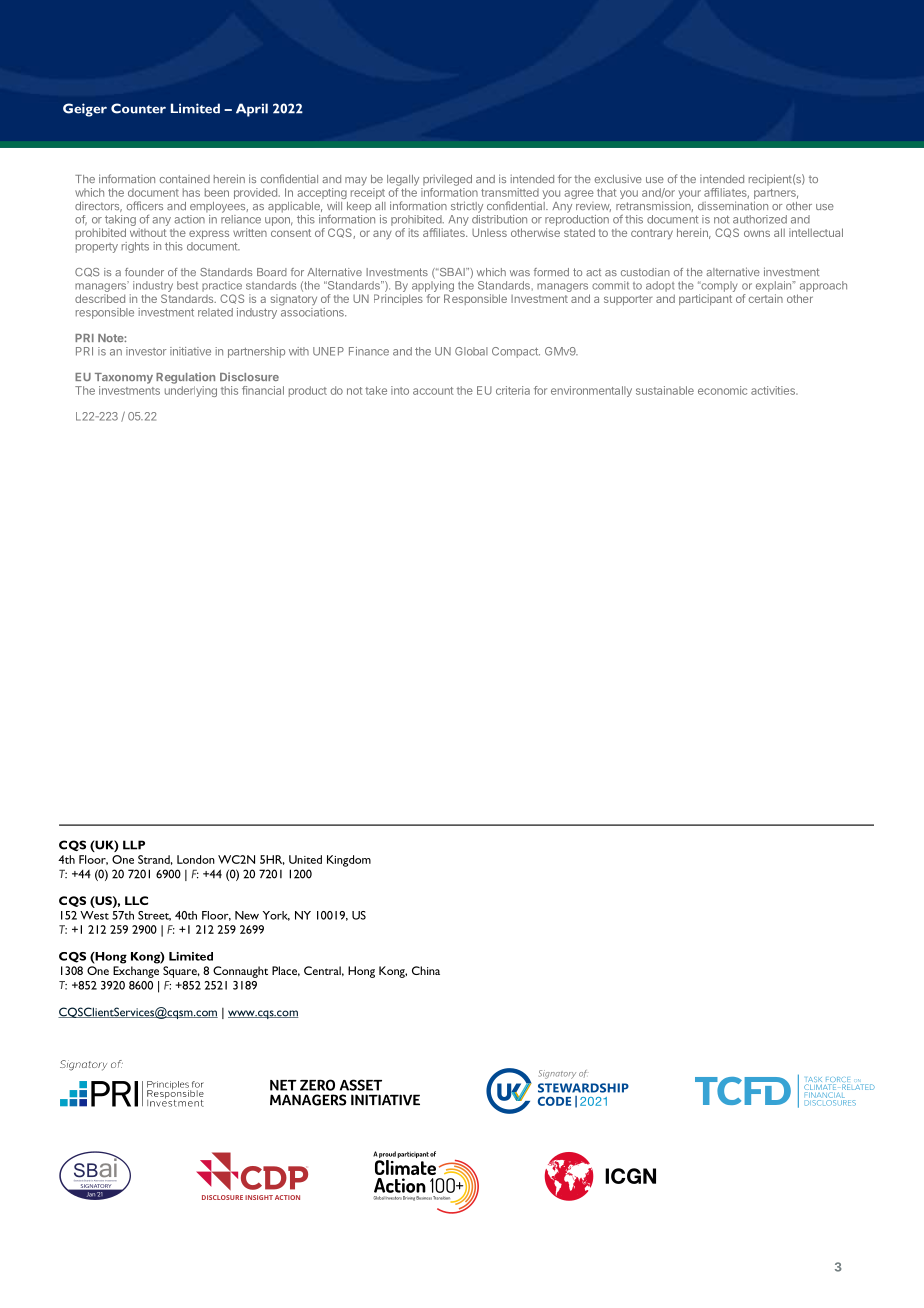  What do you see at coordinates (185, 179) in the document?
I see `contained` at bounding box center [185, 179].
